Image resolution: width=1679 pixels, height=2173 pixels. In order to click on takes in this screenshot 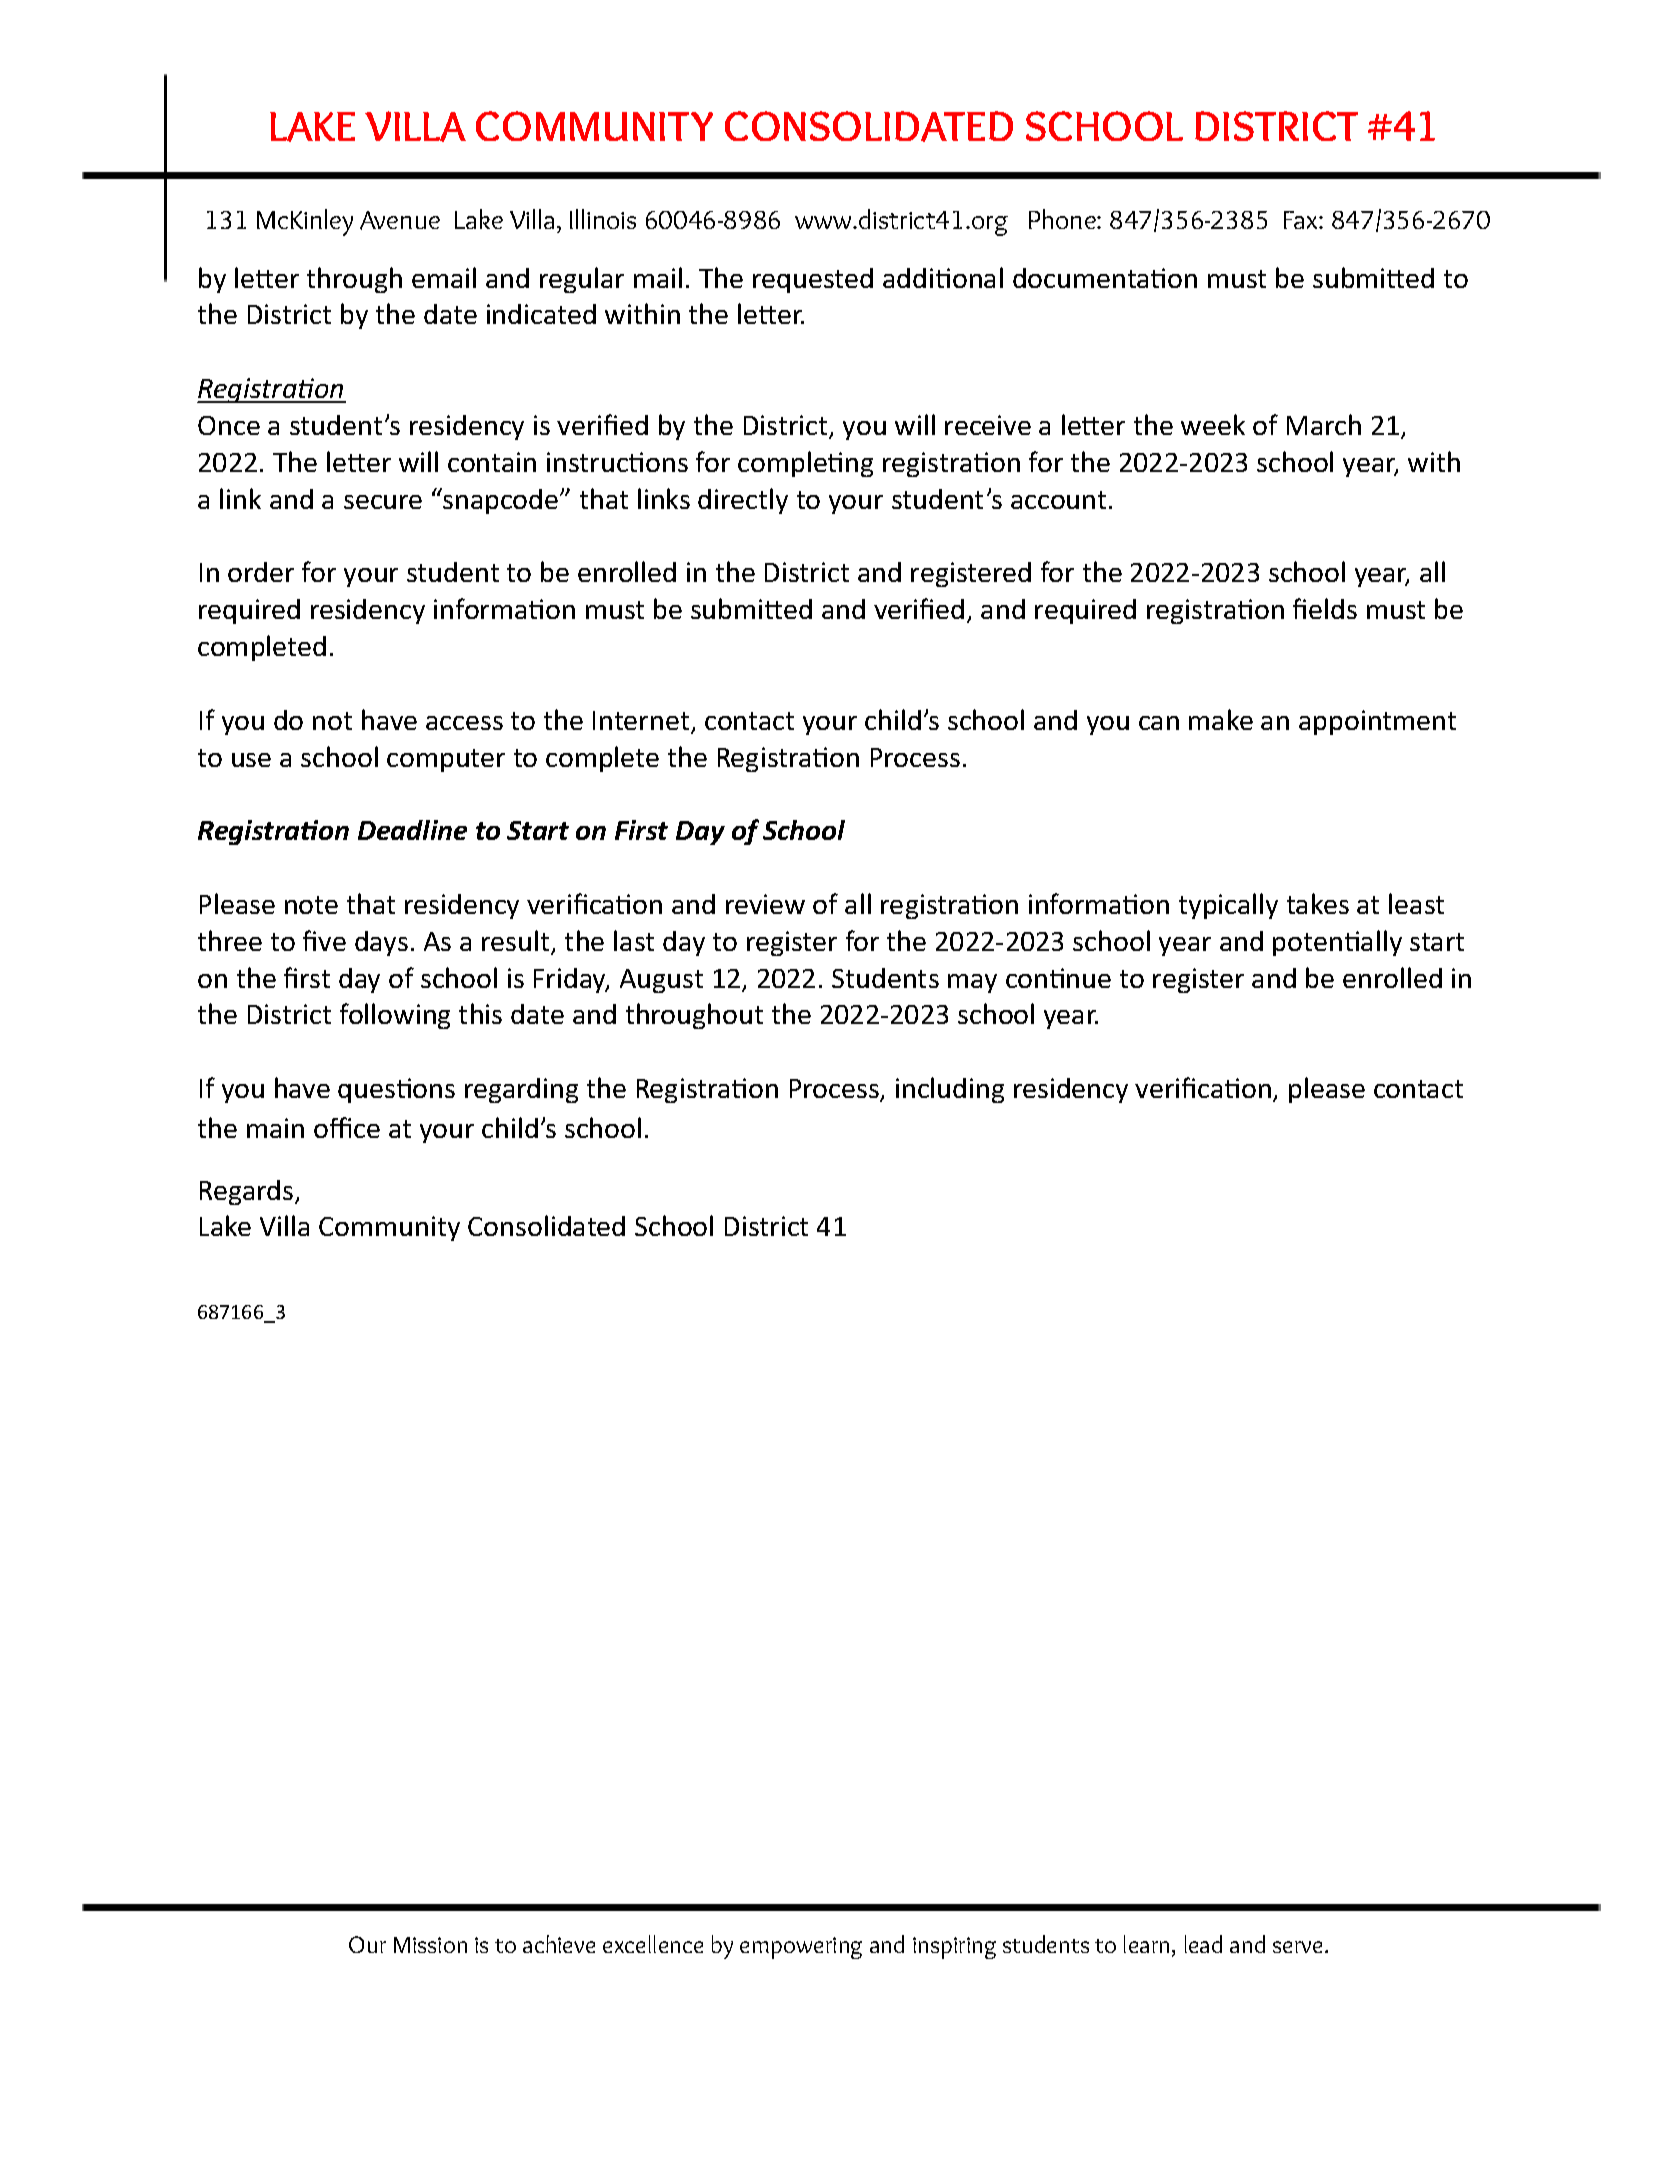, I will do `click(1318, 903)`.
